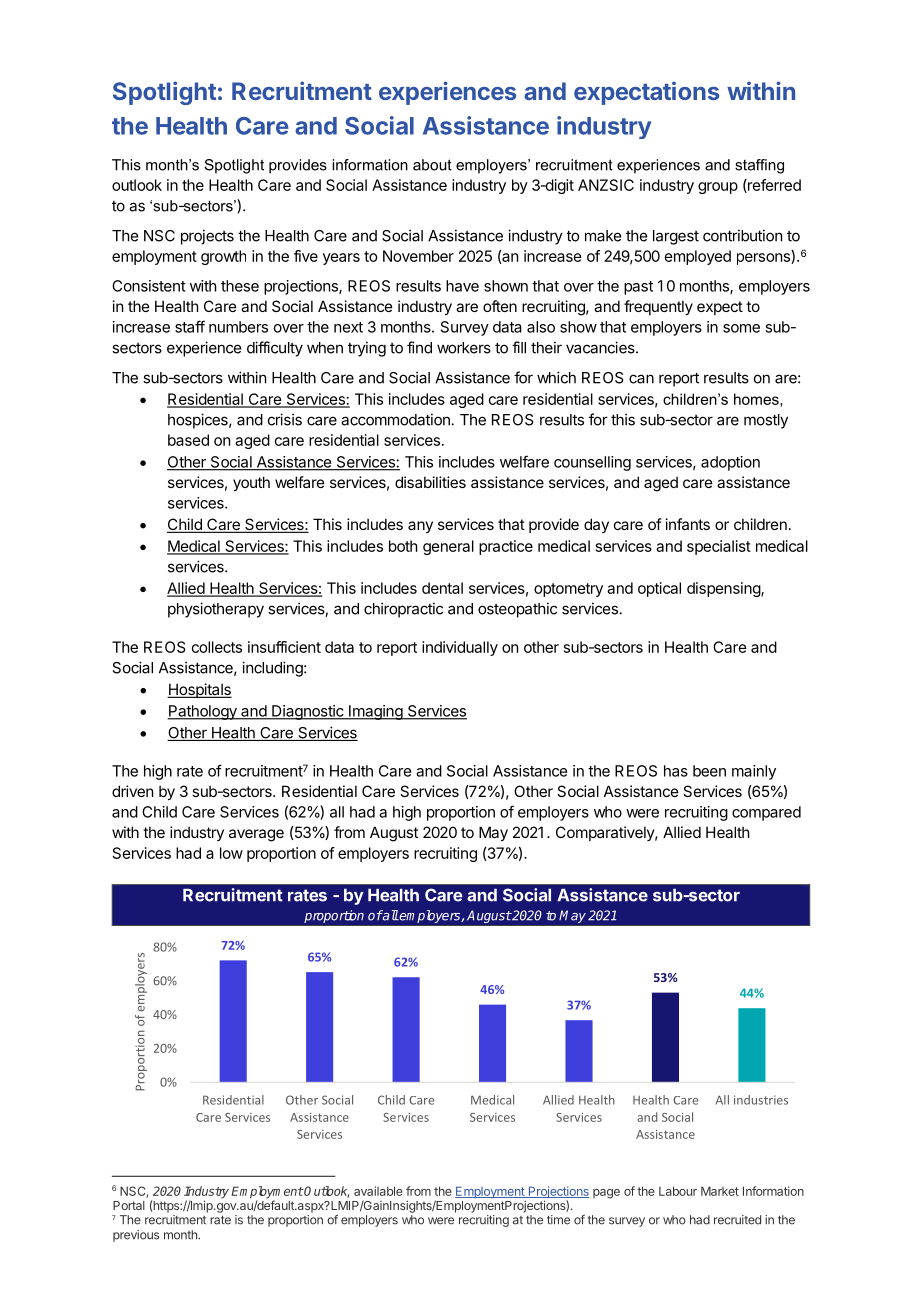 The height and width of the screenshot is (1308, 924). What do you see at coordinates (766, 813) in the screenshot?
I see `compared` at bounding box center [766, 813].
